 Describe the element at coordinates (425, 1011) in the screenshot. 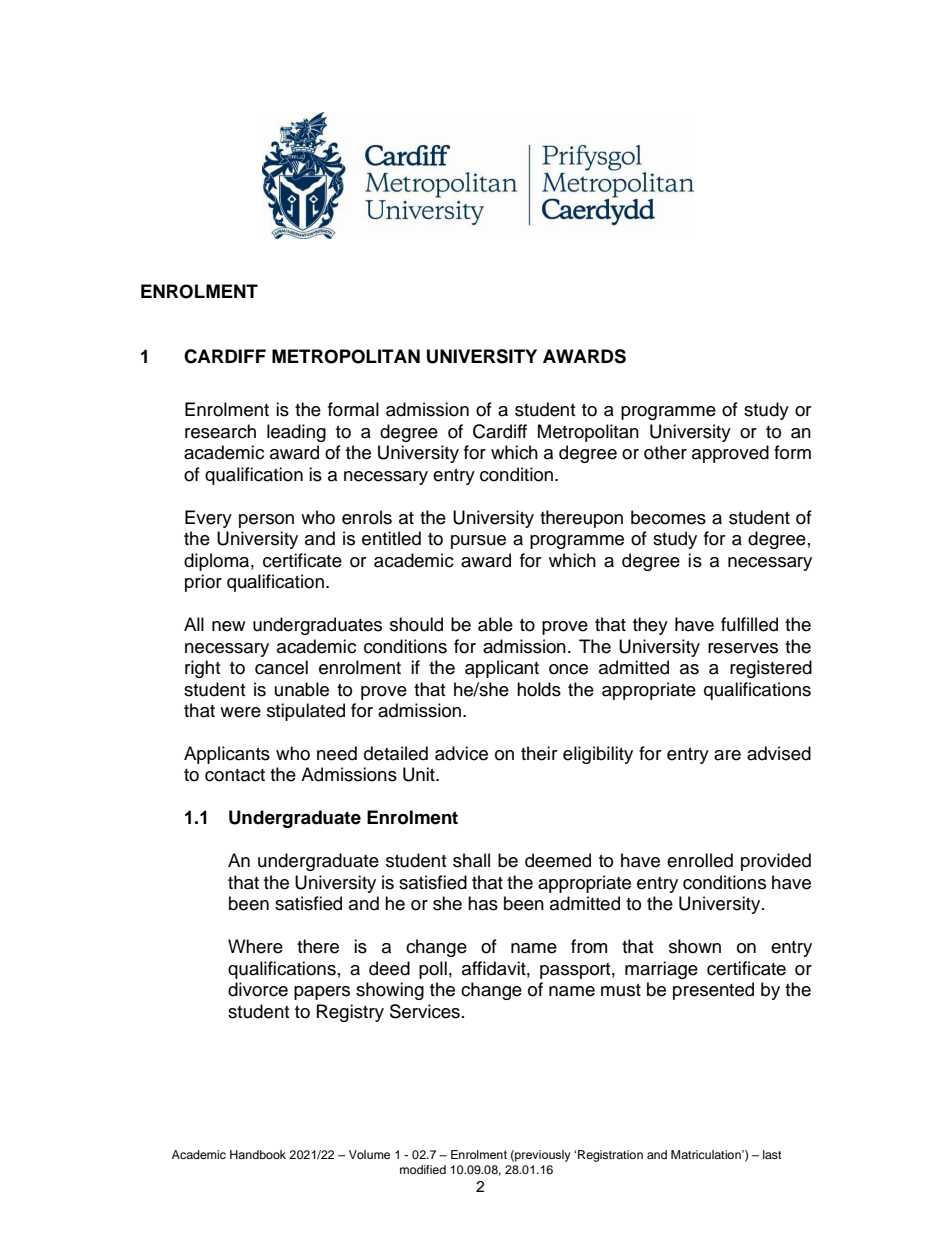

I see `Services` at that location.
